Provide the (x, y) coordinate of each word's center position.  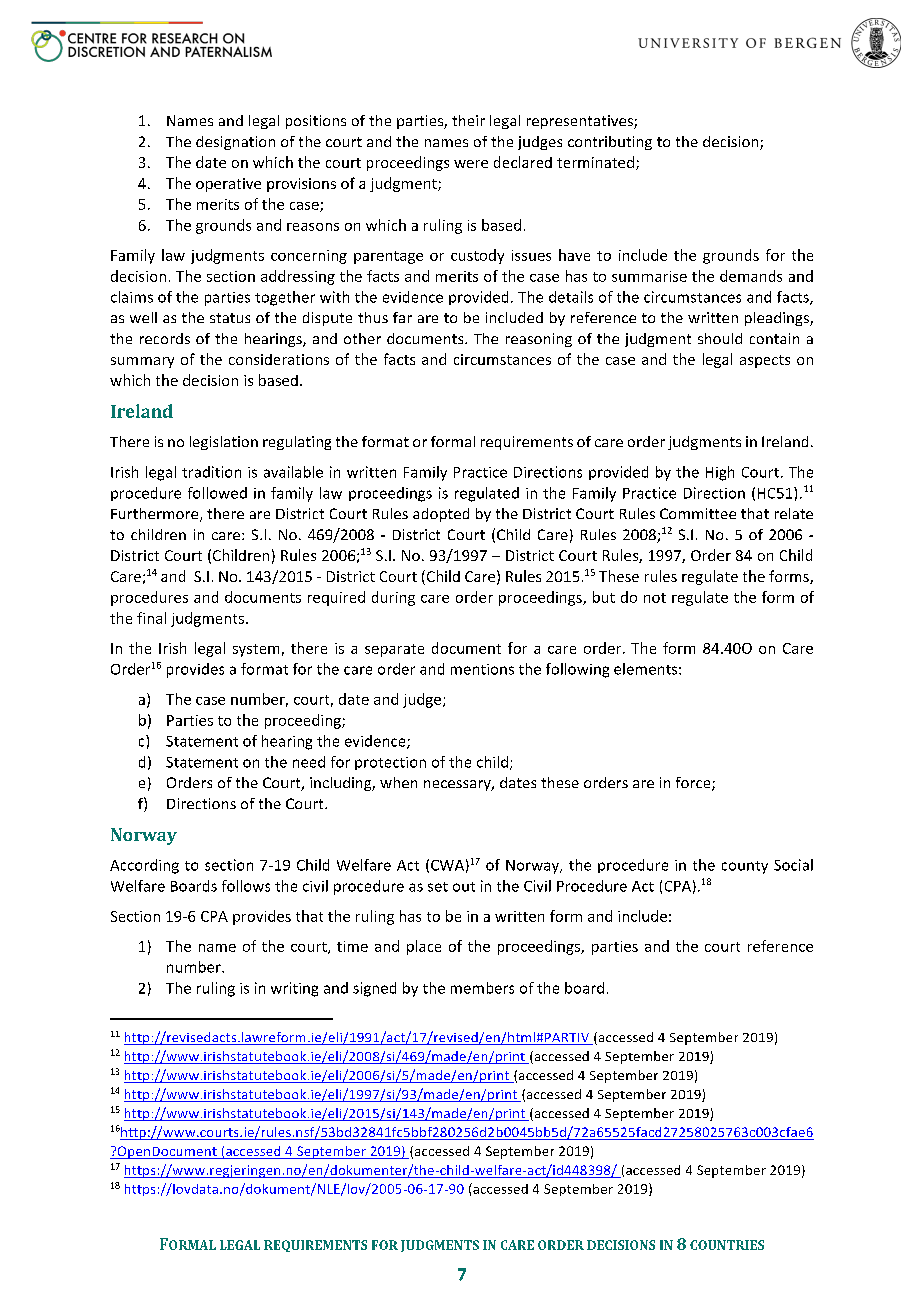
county (745, 867)
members (482, 988)
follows (246, 886)
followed (217, 493)
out (464, 887)
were (471, 164)
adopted (441, 515)
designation (235, 143)
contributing (610, 143)
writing (294, 989)
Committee (698, 513)
